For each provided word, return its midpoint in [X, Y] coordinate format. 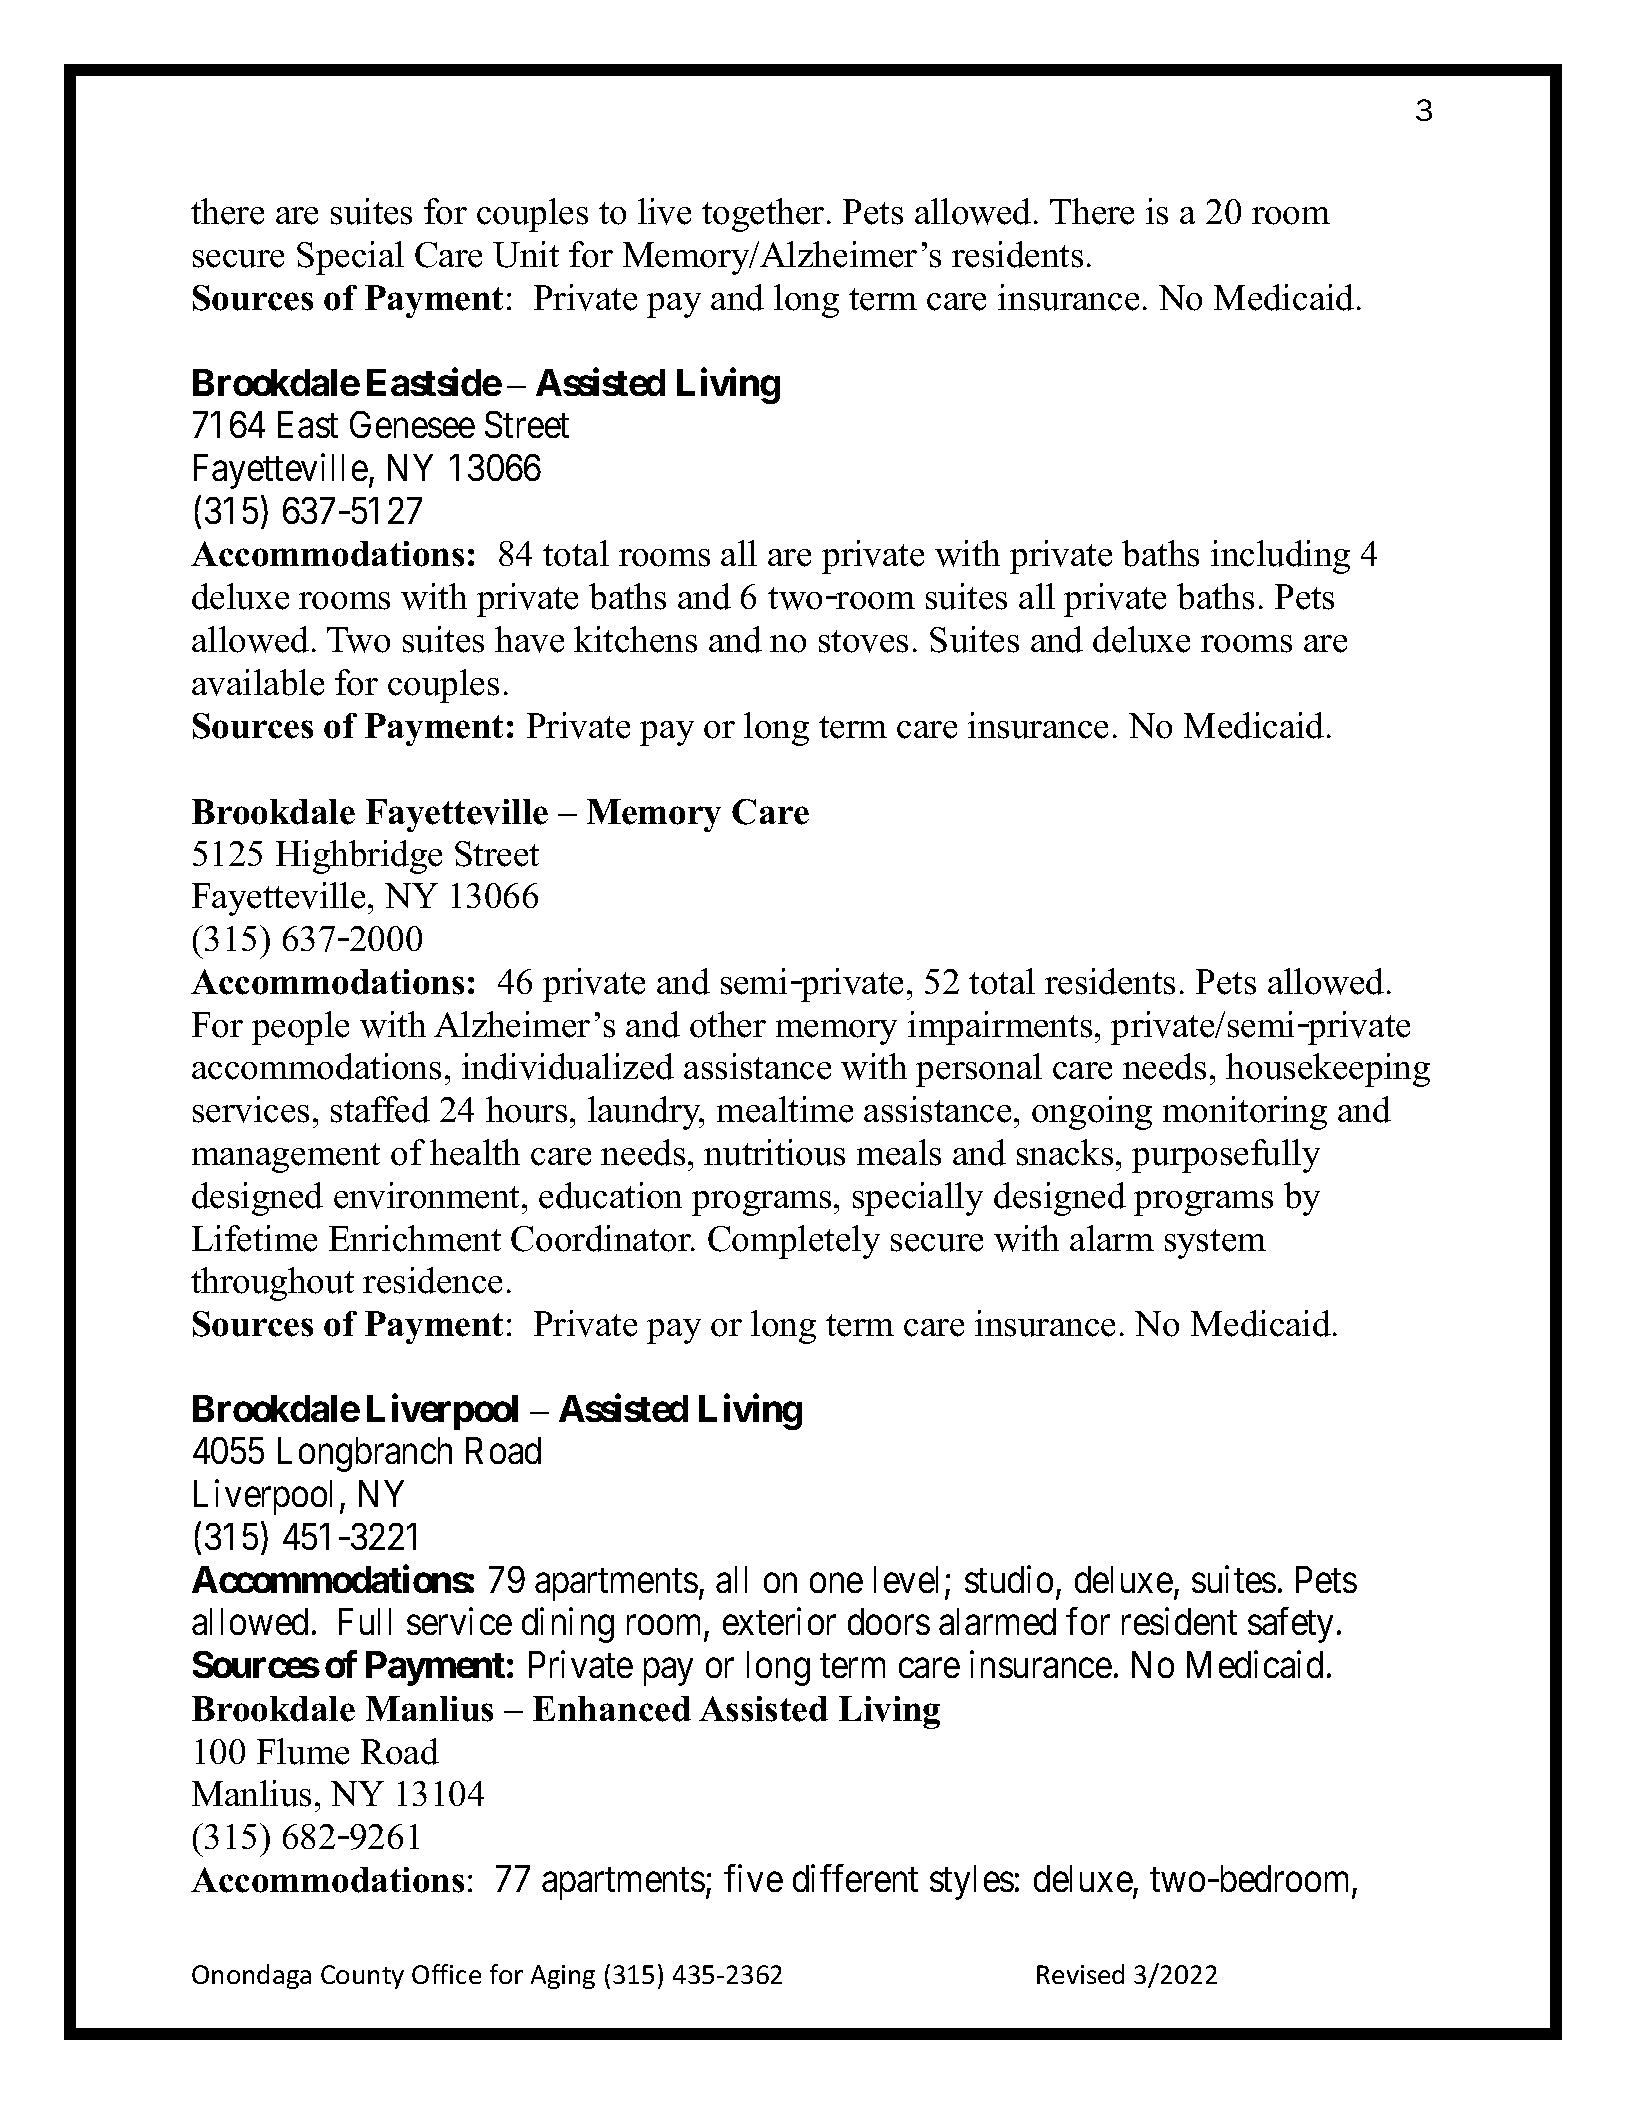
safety [1290, 1625]
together [763, 215]
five [753, 1878]
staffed [380, 1109]
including [1280, 557]
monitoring [1245, 1113]
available [258, 682]
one [836, 1583]
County [362, 1977]
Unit [526, 254]
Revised [1080, 1974]
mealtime [785, 1109]
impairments [1000, 1028]
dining [568, 1625]
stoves [863, 641]
